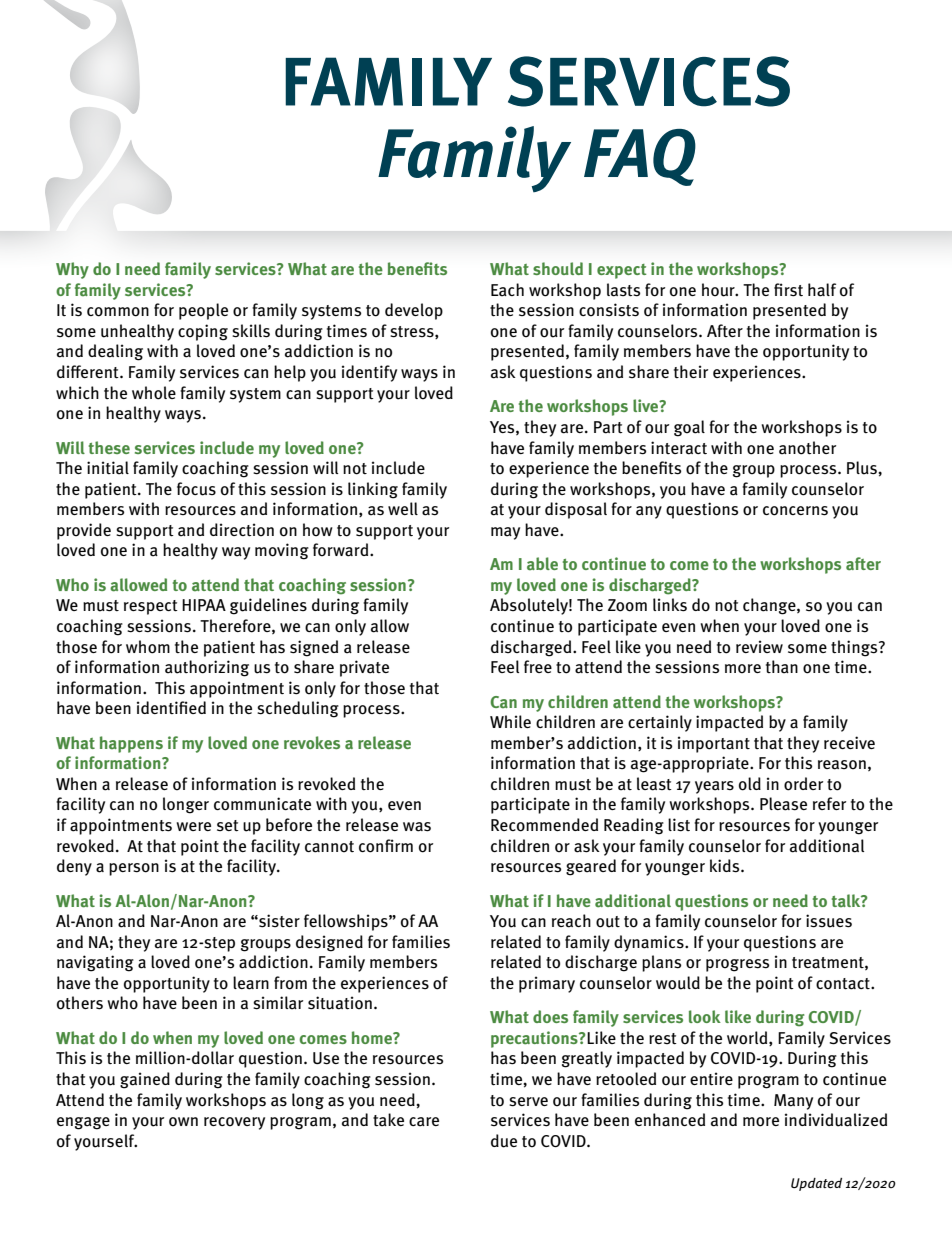 The image size is (952, 1233). I want to click on than, so click(782, 667).
